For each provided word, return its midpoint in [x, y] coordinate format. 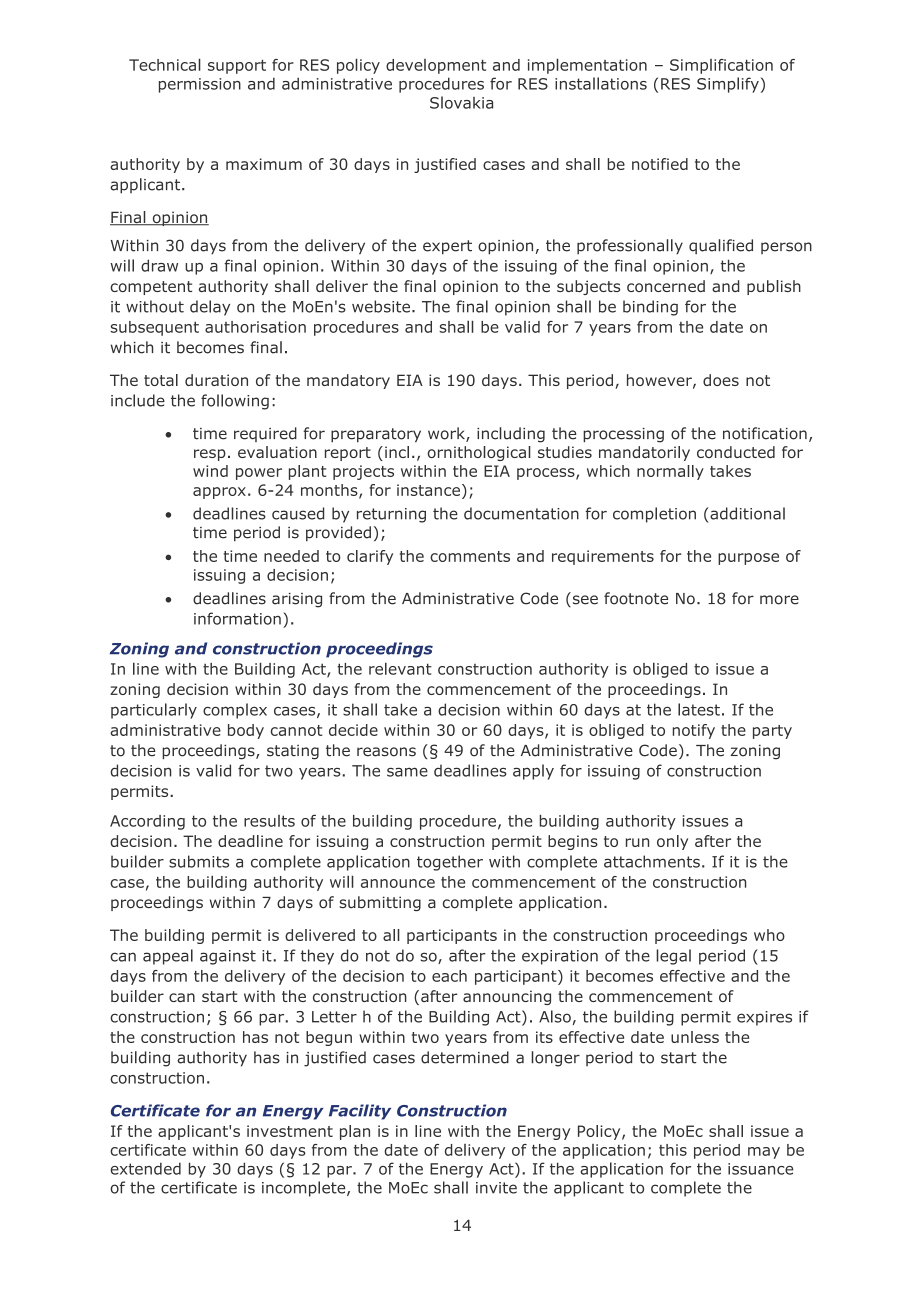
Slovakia [461, 102]
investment [290, 1131]
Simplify [728, 85]
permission [200, 85]
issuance [760, 1169]
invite [496, 1188]
